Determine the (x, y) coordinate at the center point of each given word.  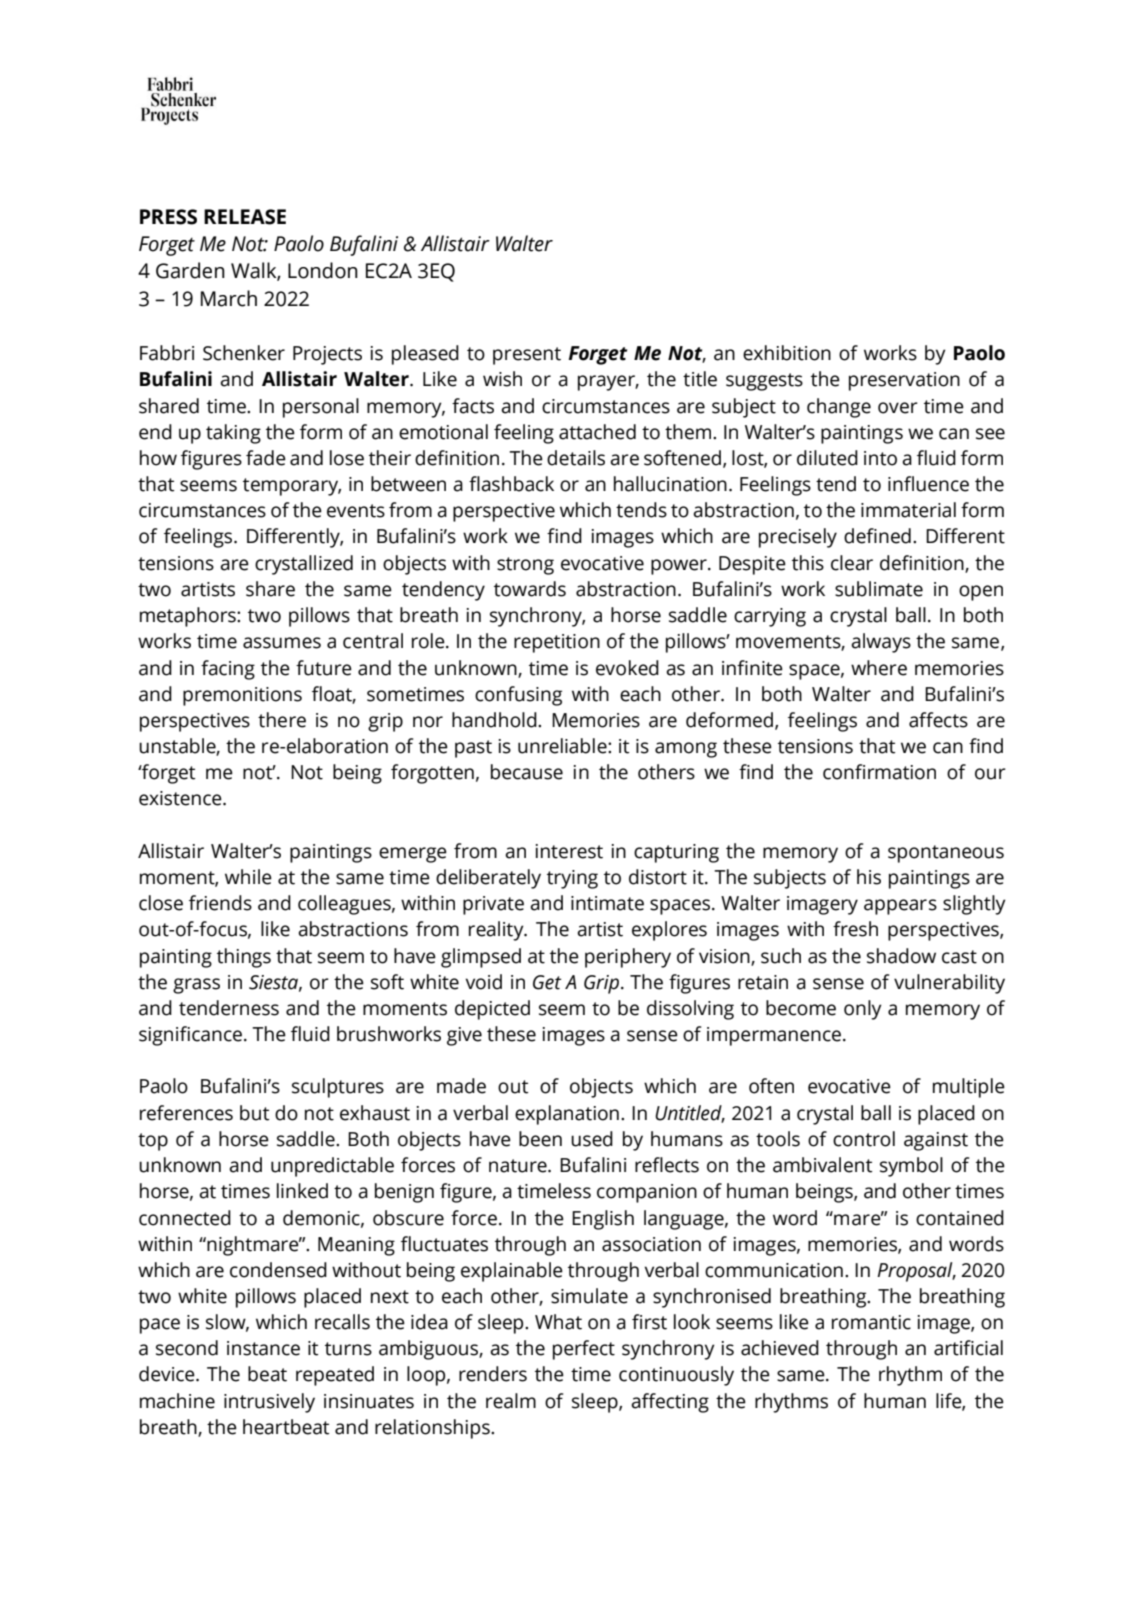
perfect (584, 1350)
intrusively (269, 1403)
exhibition (787, 353)
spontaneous (946, 854)
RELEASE (245, 217)
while (248, 877)
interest (569, 851)
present (527, 356)
